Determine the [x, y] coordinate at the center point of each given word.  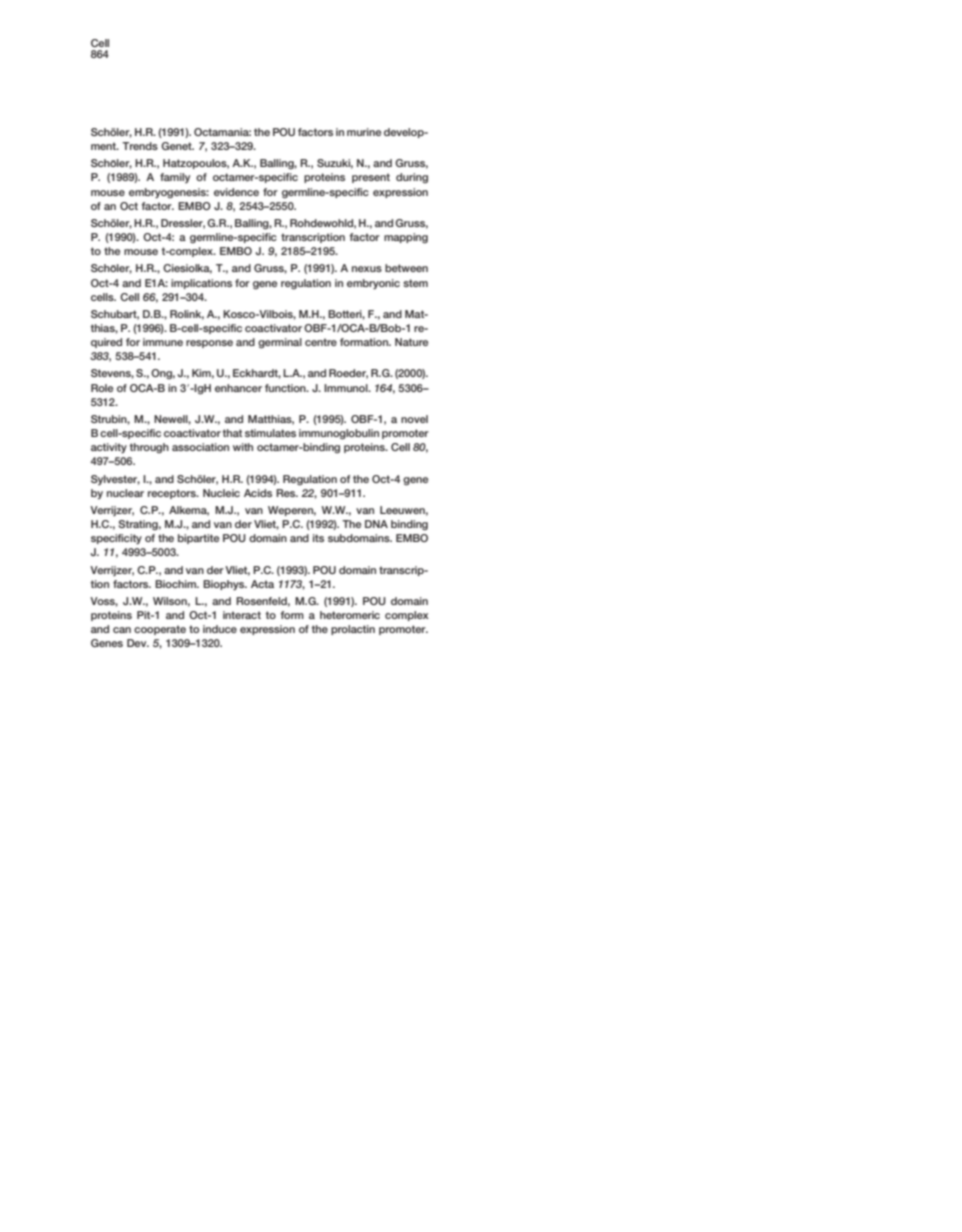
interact [242, 615]
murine [364, 132]
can [122, 630]
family [175, 178]
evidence [236, 192]
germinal [280, 343]
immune [163, 342]
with [243, 447]
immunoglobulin [339, 434]
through [149, 448]
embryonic [373, 284]
